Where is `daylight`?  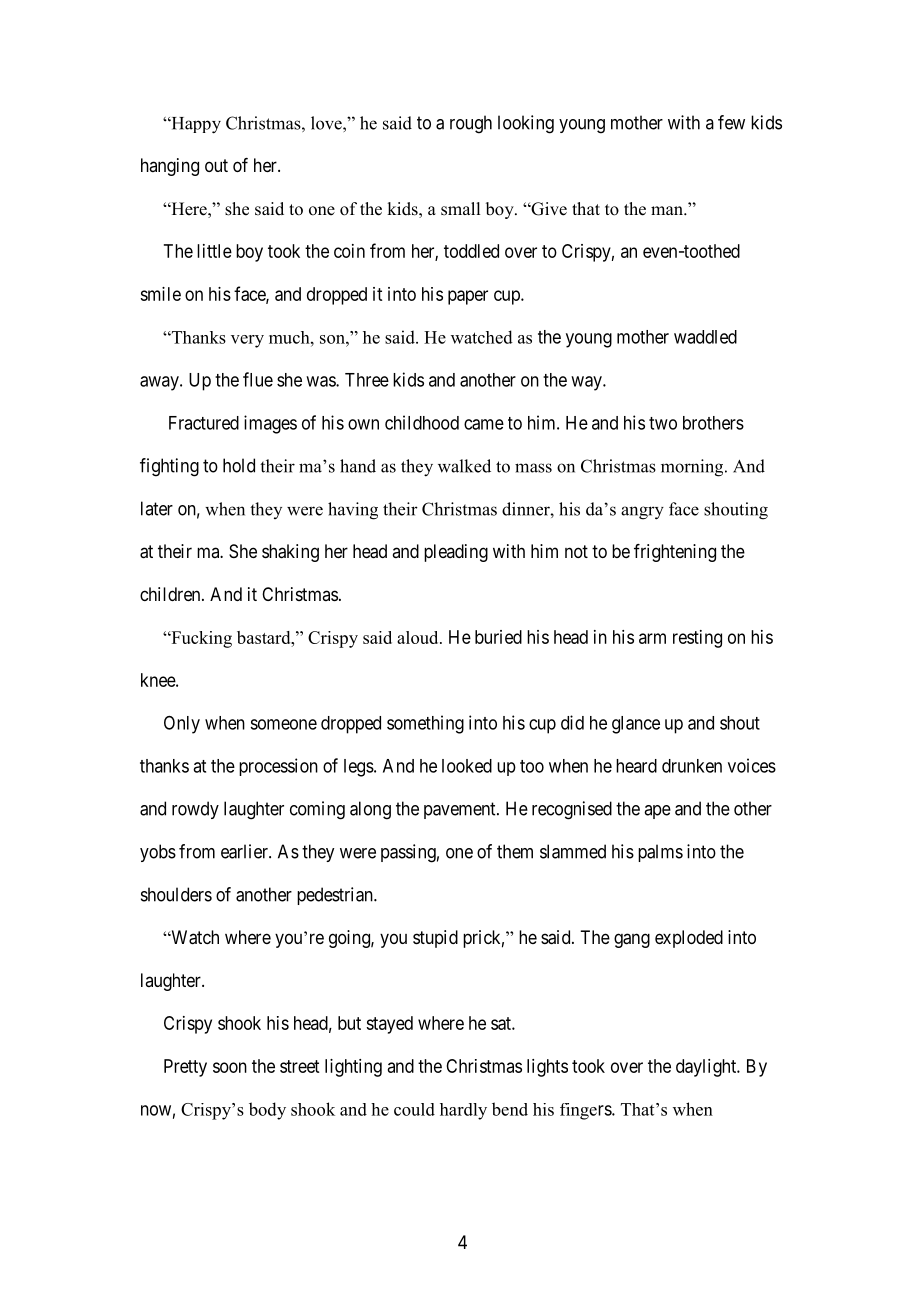
daylight is located at coordinates (707, 1068).
